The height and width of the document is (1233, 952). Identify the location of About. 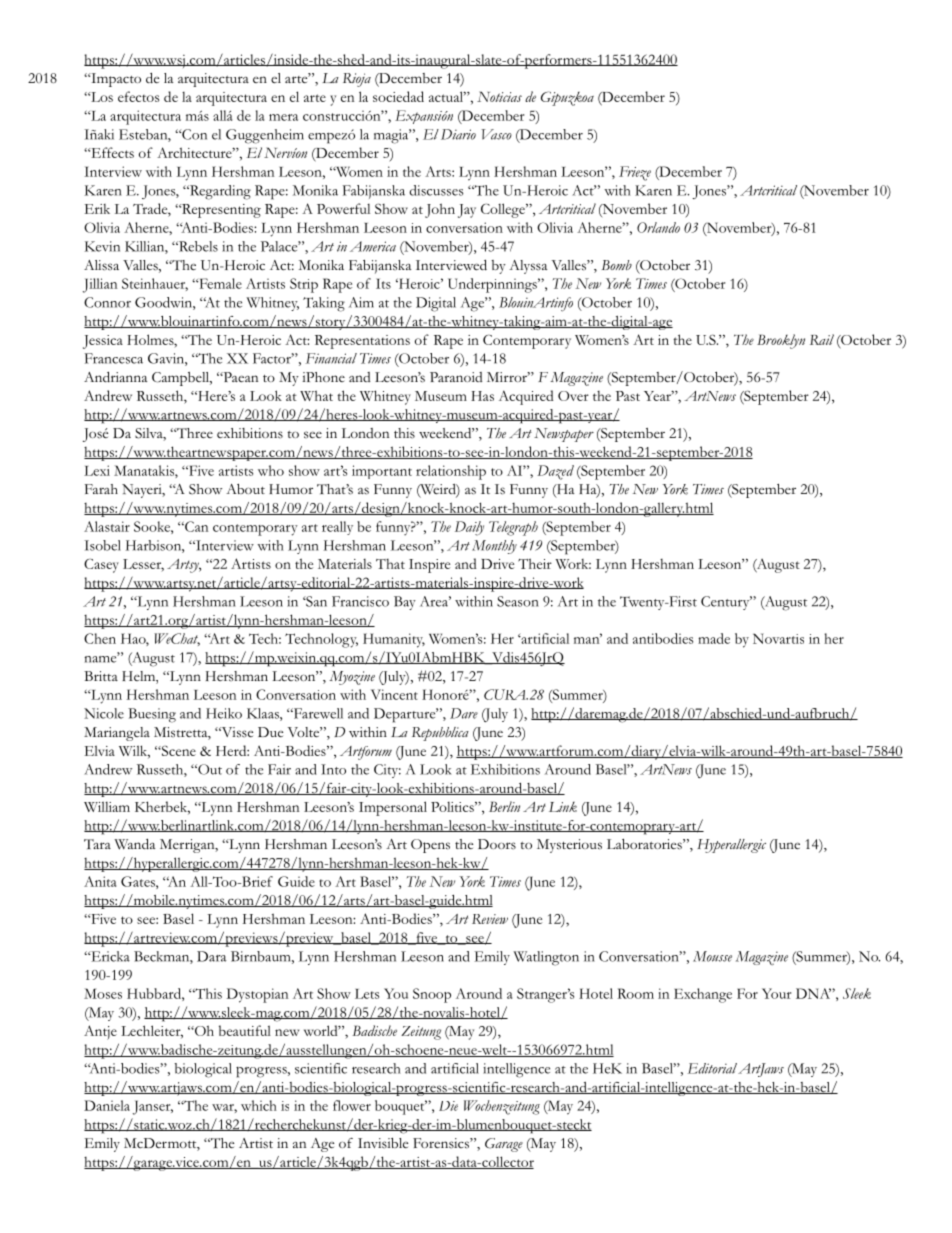
(245, 489).
